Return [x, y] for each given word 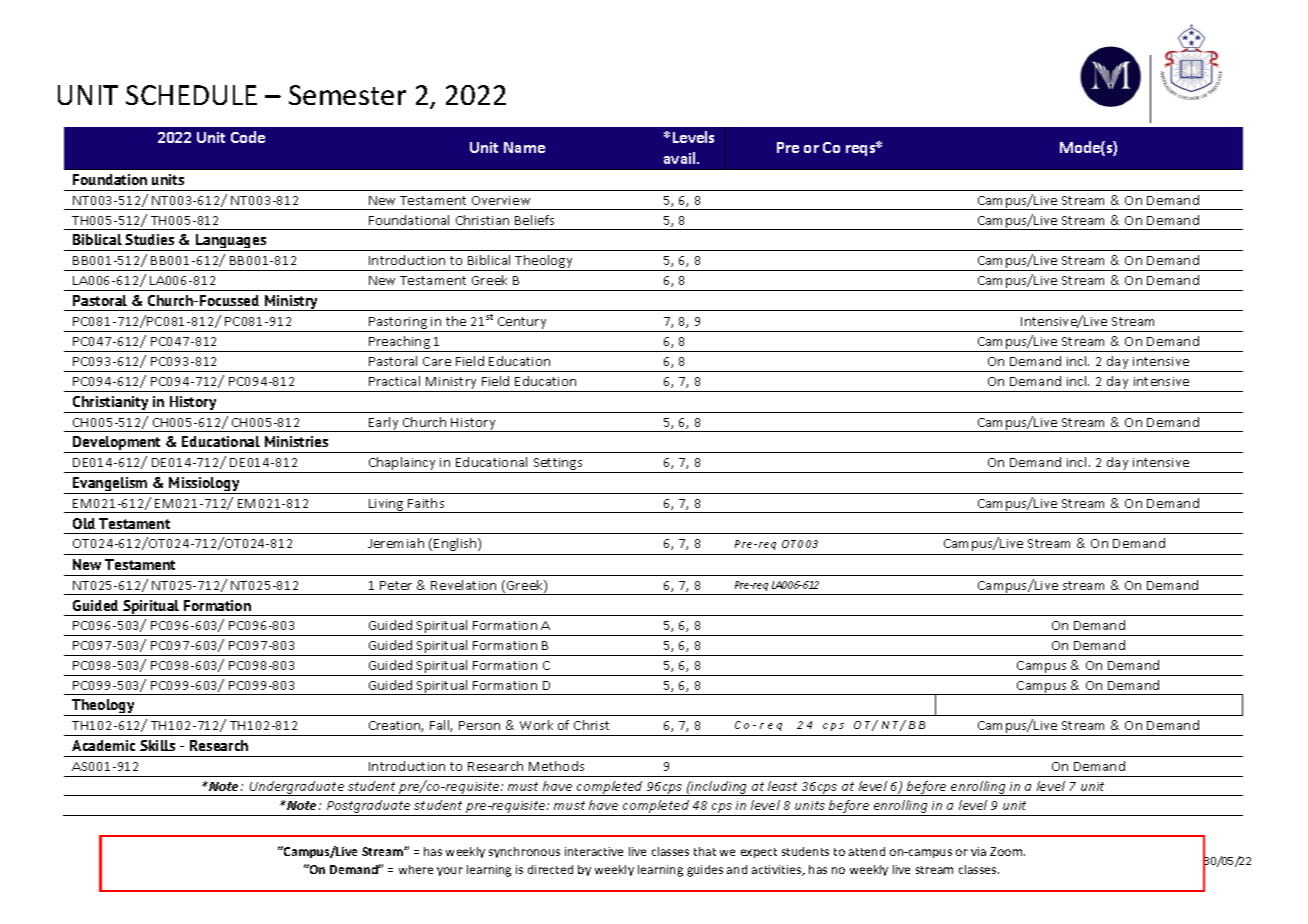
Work [536, 725]
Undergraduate [297, 788]
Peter [396, 585]
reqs [862, 149]
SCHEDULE [191, 95]
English [456, 544]
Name [524, 147]
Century [522, 323]
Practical [394, 381]
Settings [558, 465]
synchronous [524, 852]
